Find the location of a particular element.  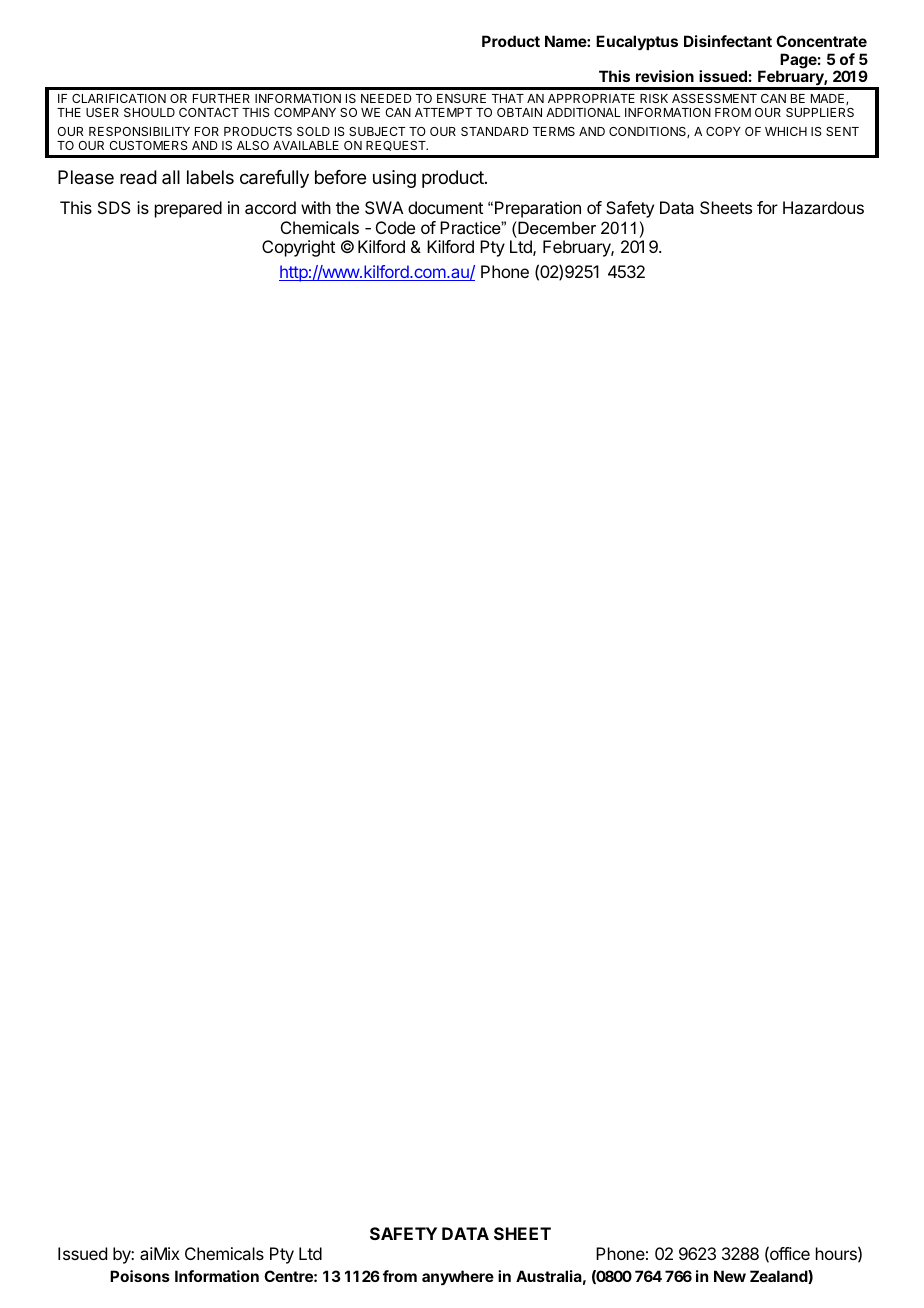

ASSESSMENT is located at coordinates (714, 98).
